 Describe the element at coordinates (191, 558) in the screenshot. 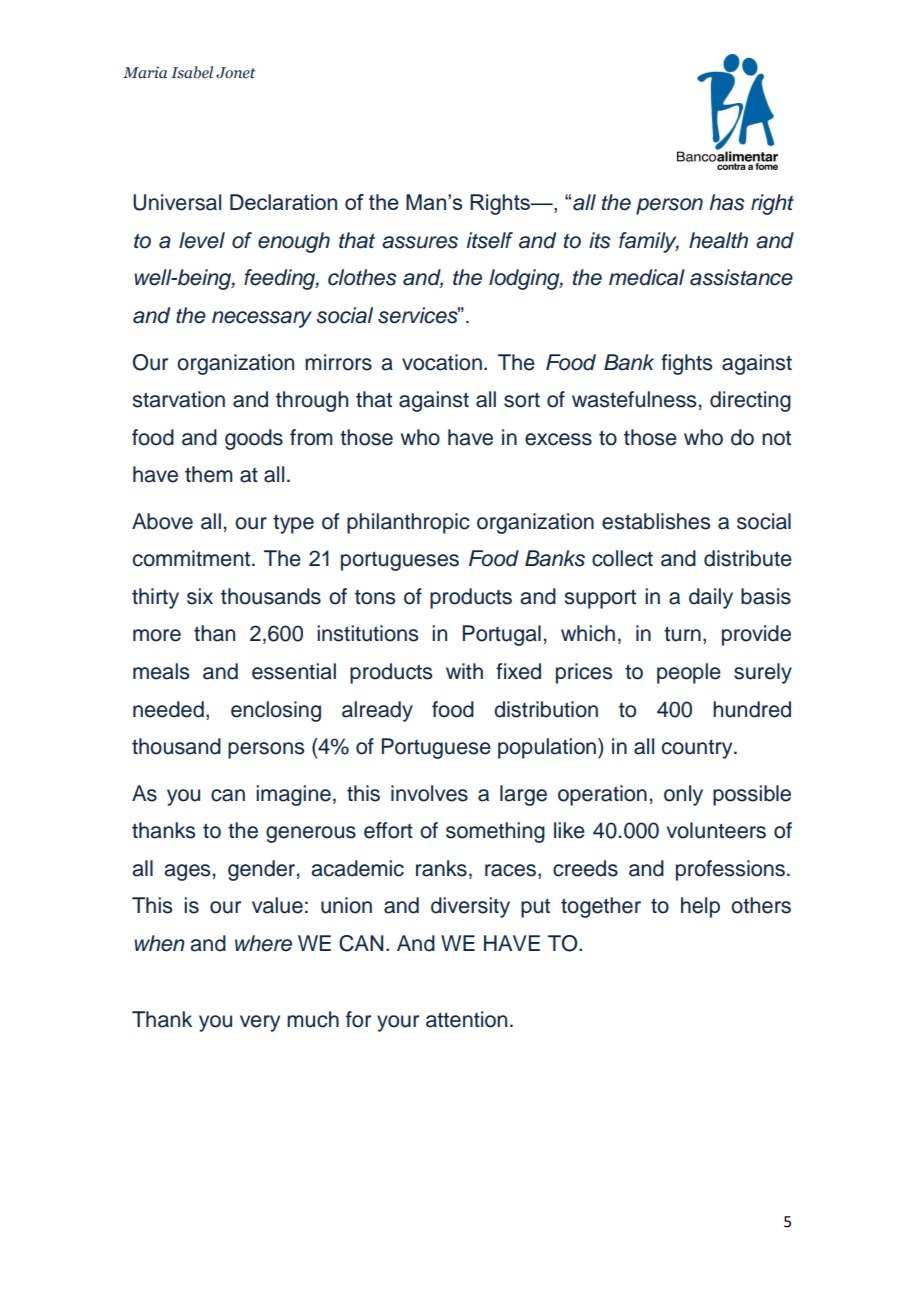

I see `commitment` at that location.
